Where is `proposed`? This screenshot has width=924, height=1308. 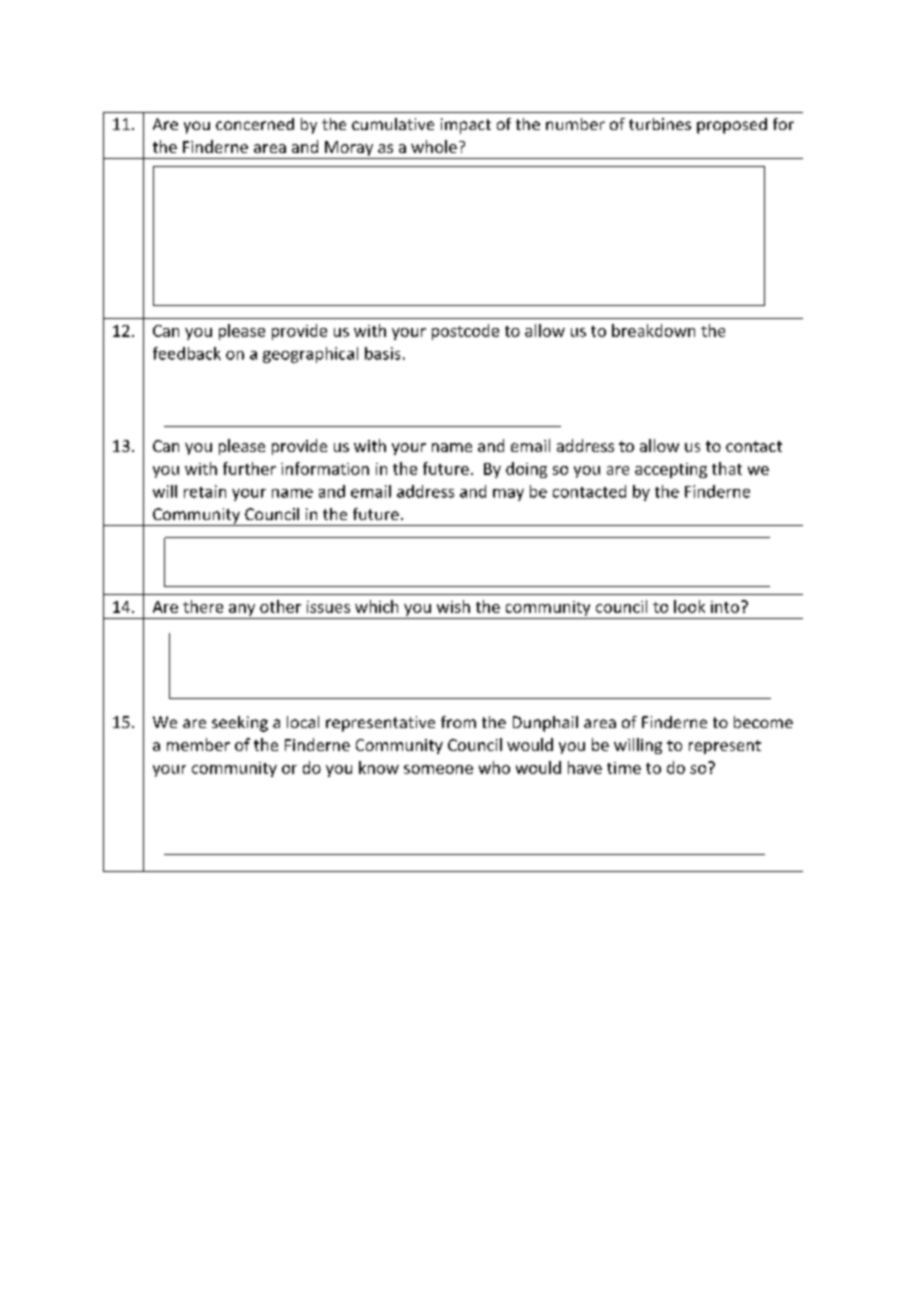 proposed is located at coordinates (732, 126).
